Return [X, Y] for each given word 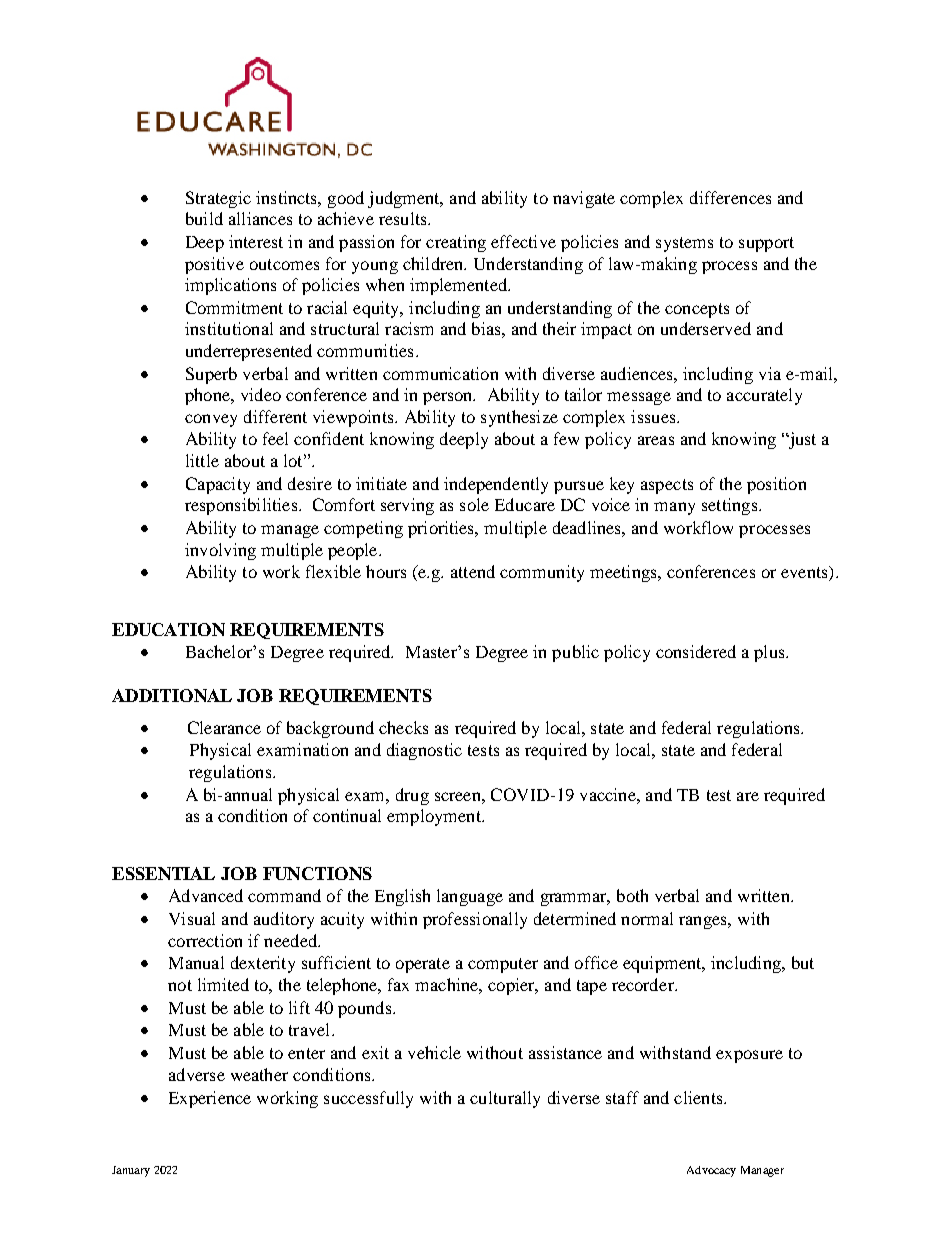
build [204, 218]
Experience [210, 1099]
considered [696, 651]
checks [403, 727]
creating [456, 243]
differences [730, 197]
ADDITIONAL [172, 695]
